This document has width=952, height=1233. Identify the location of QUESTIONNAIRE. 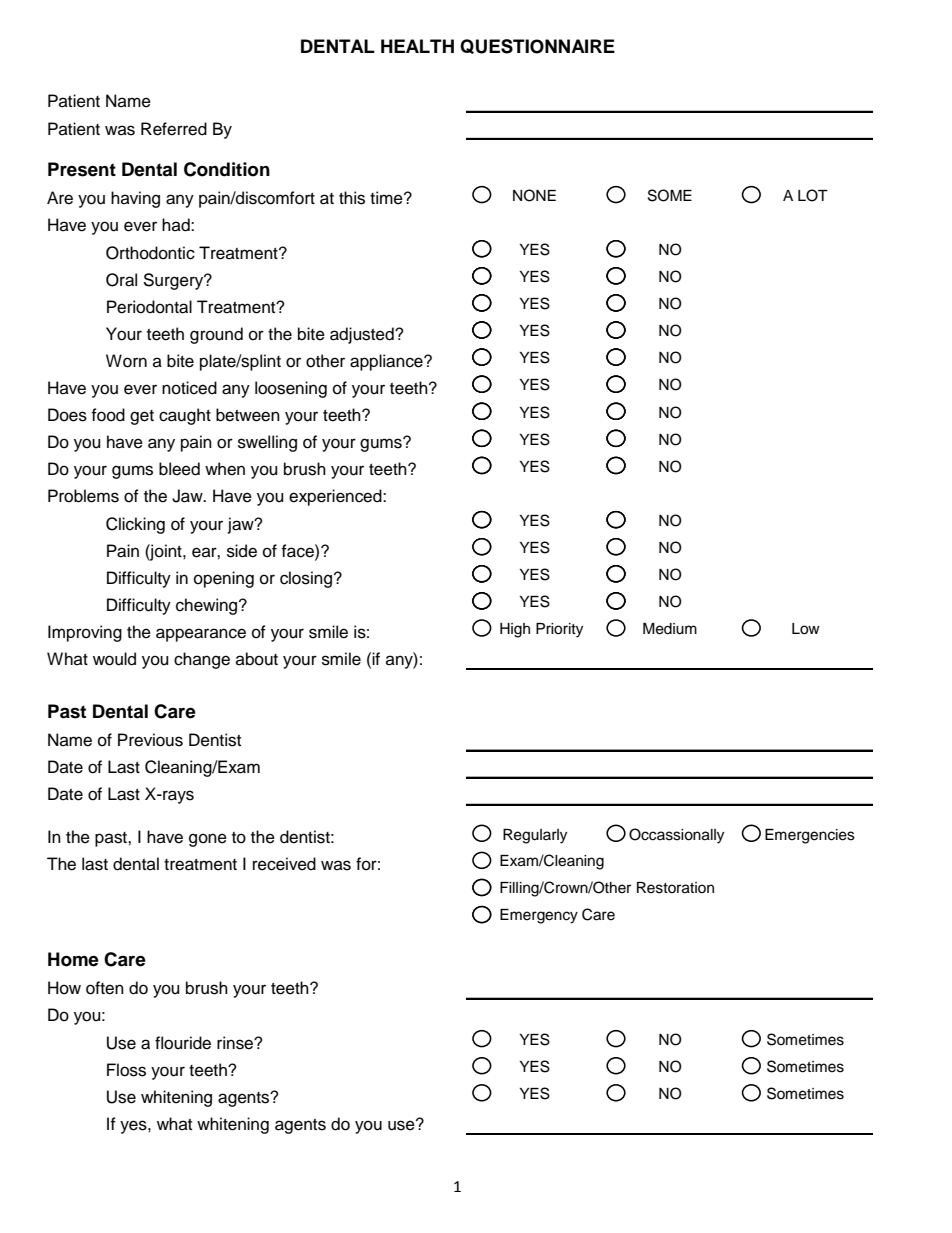
(537, 46).
